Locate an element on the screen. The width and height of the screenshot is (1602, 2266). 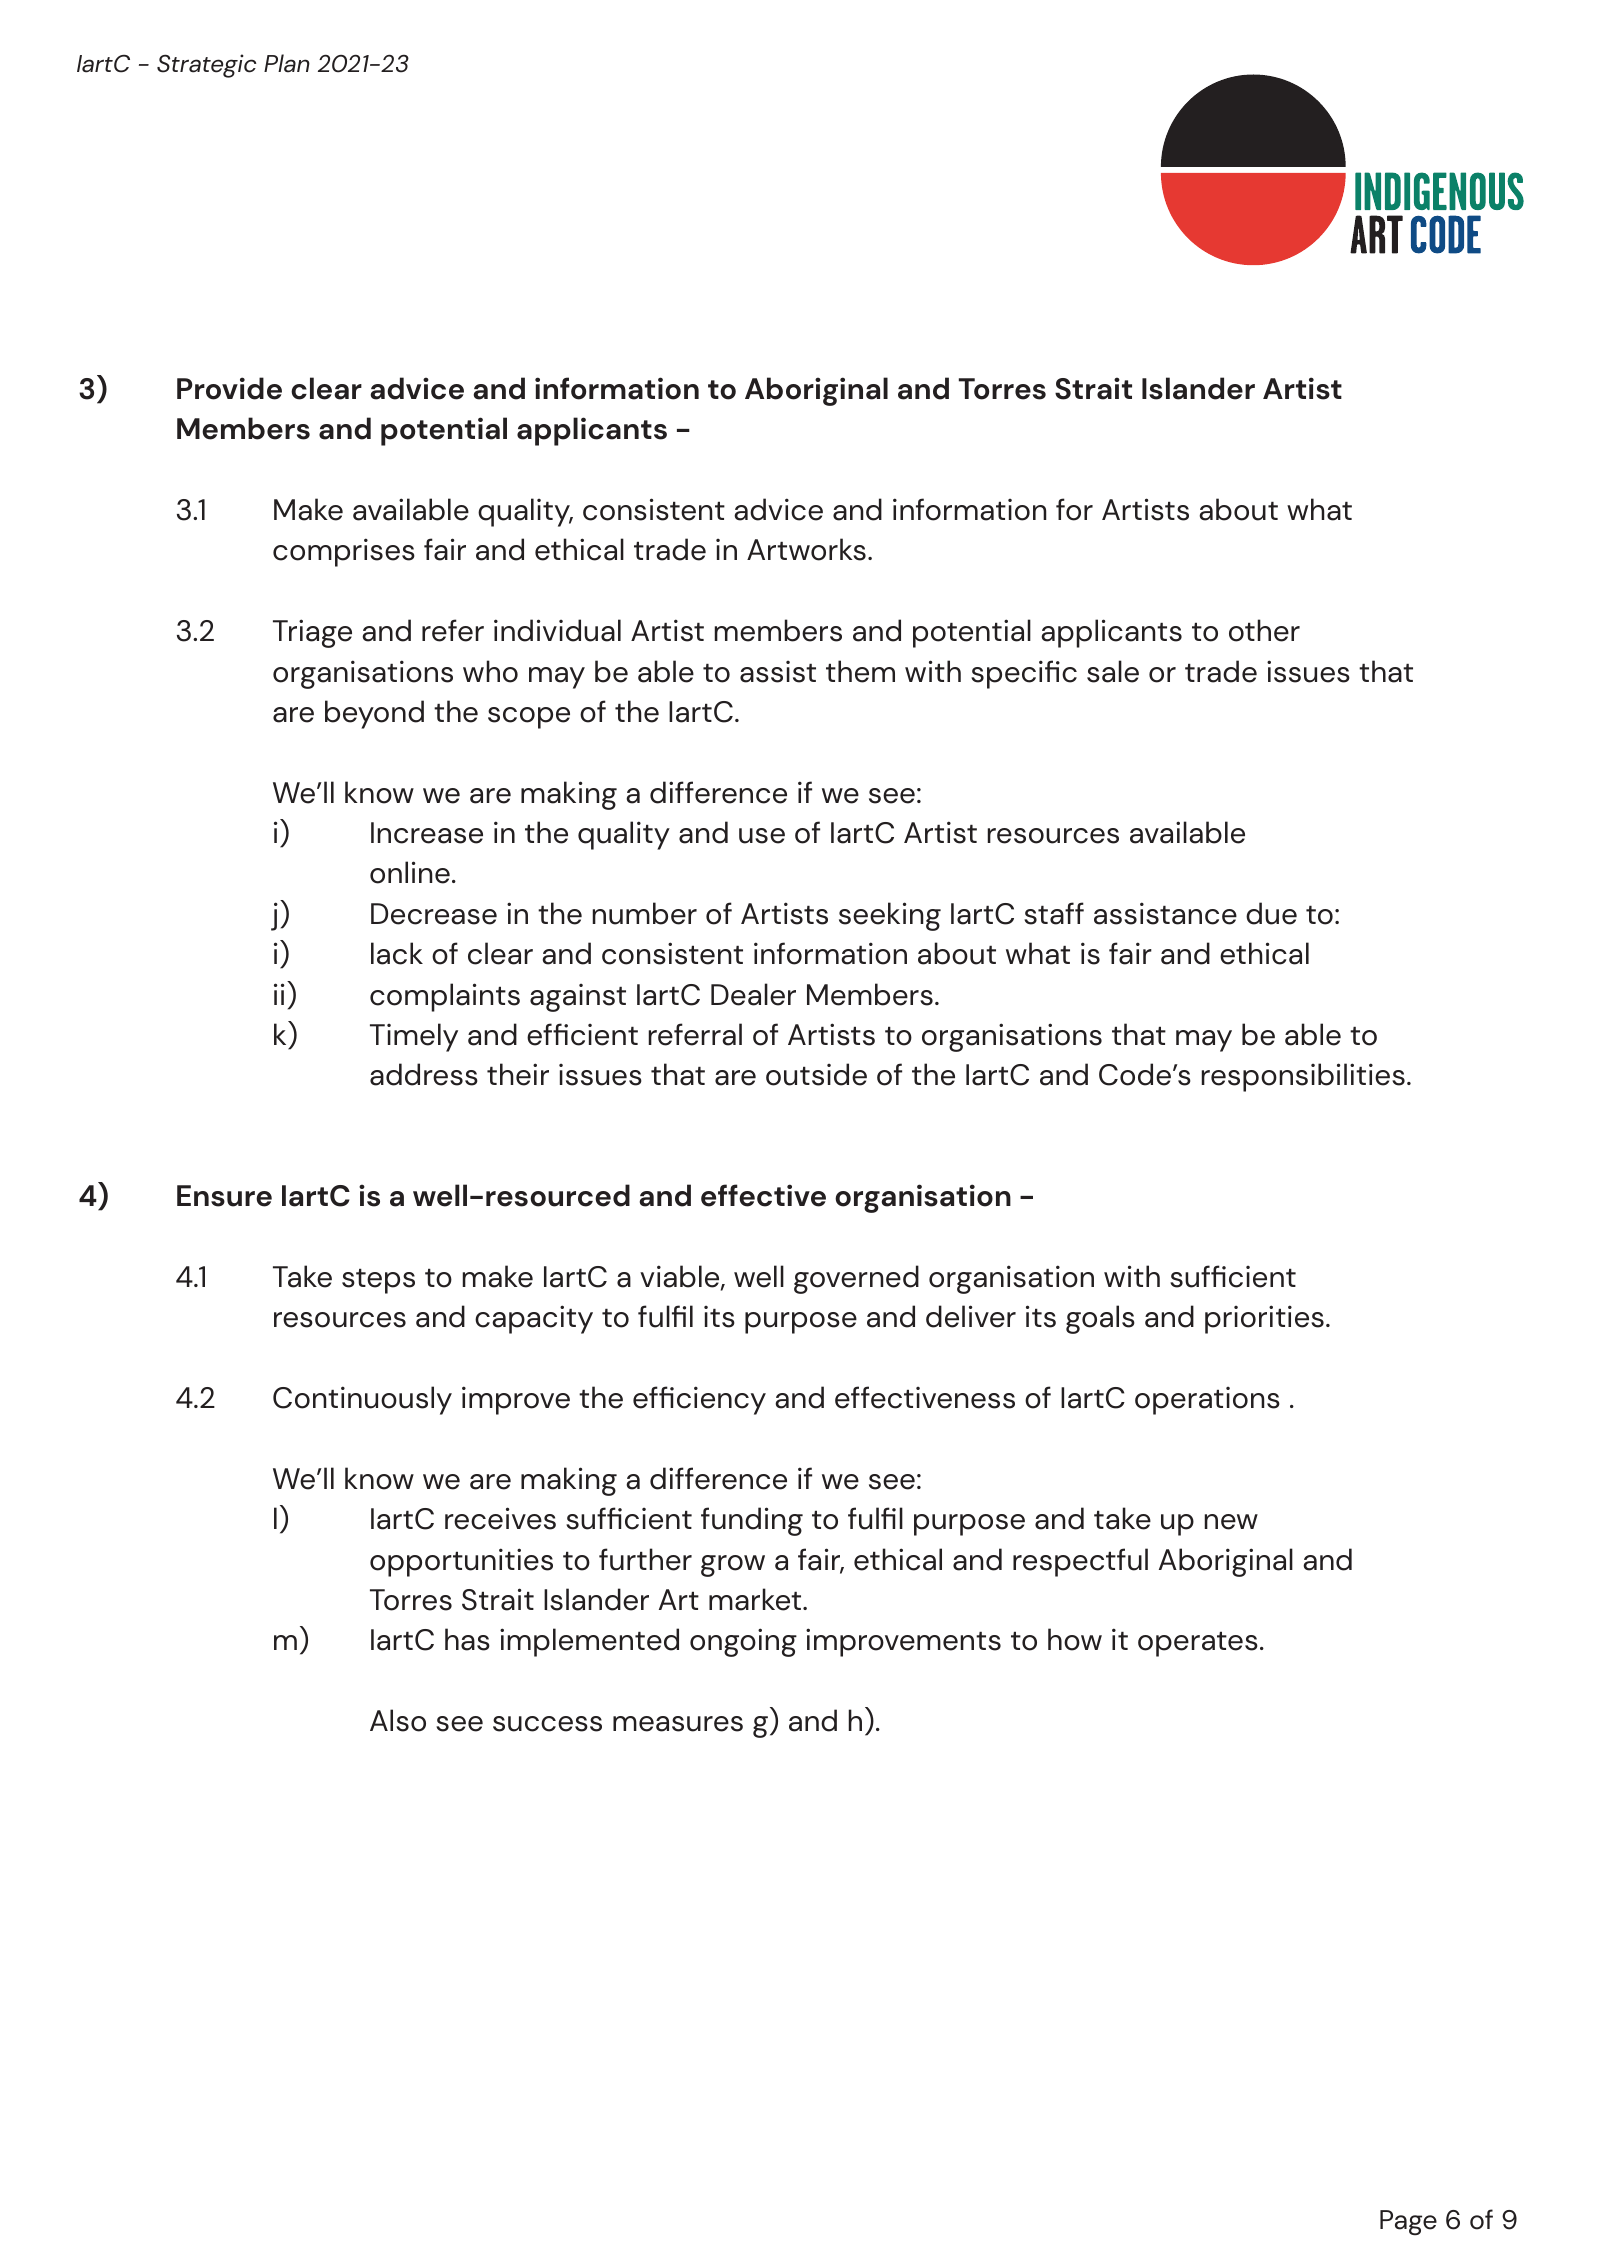
responsibilities is located at coordinates (1303, 1077).
